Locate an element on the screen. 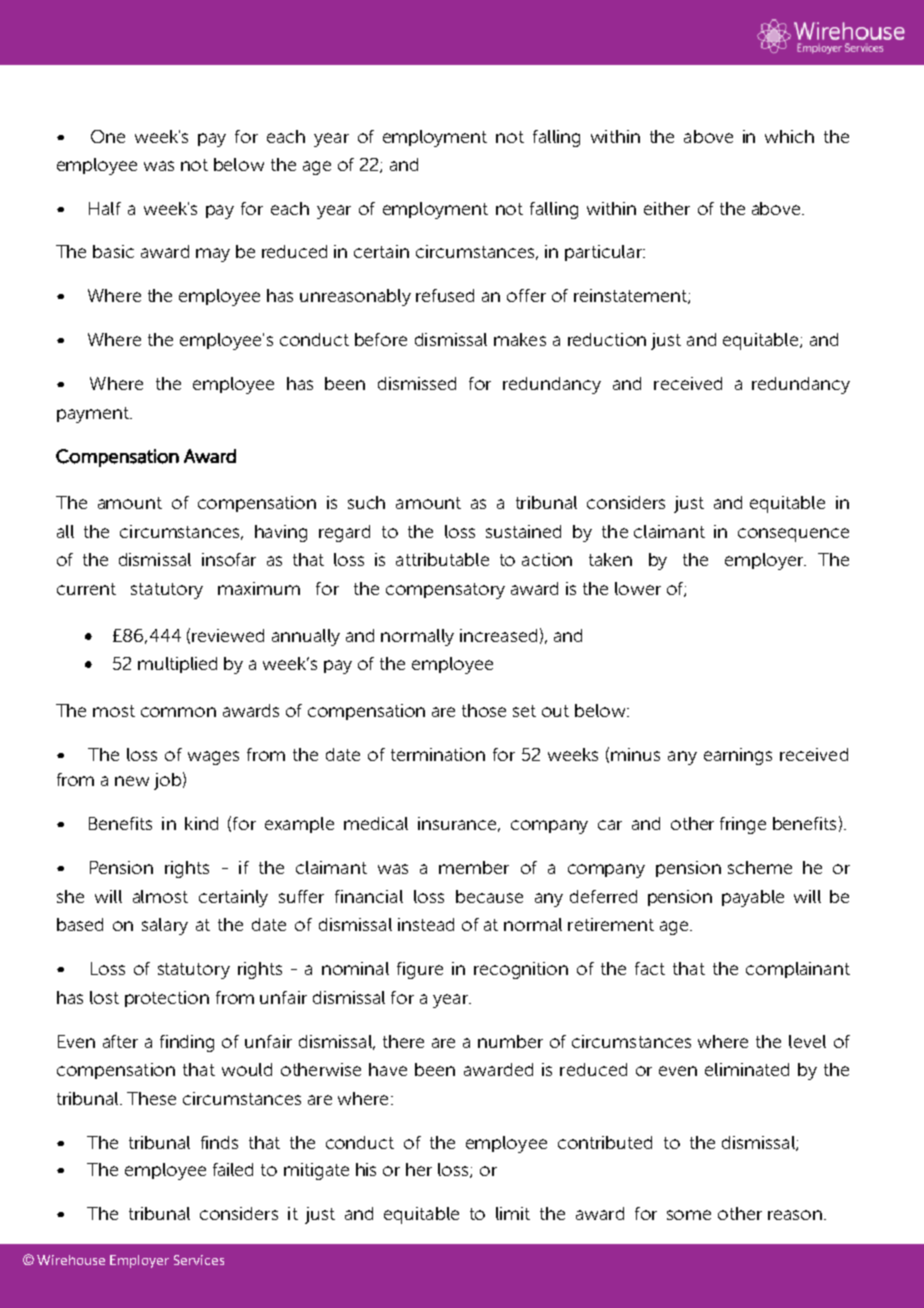 The image size is (924, 1308). those is located at coordinates (484, 710).
